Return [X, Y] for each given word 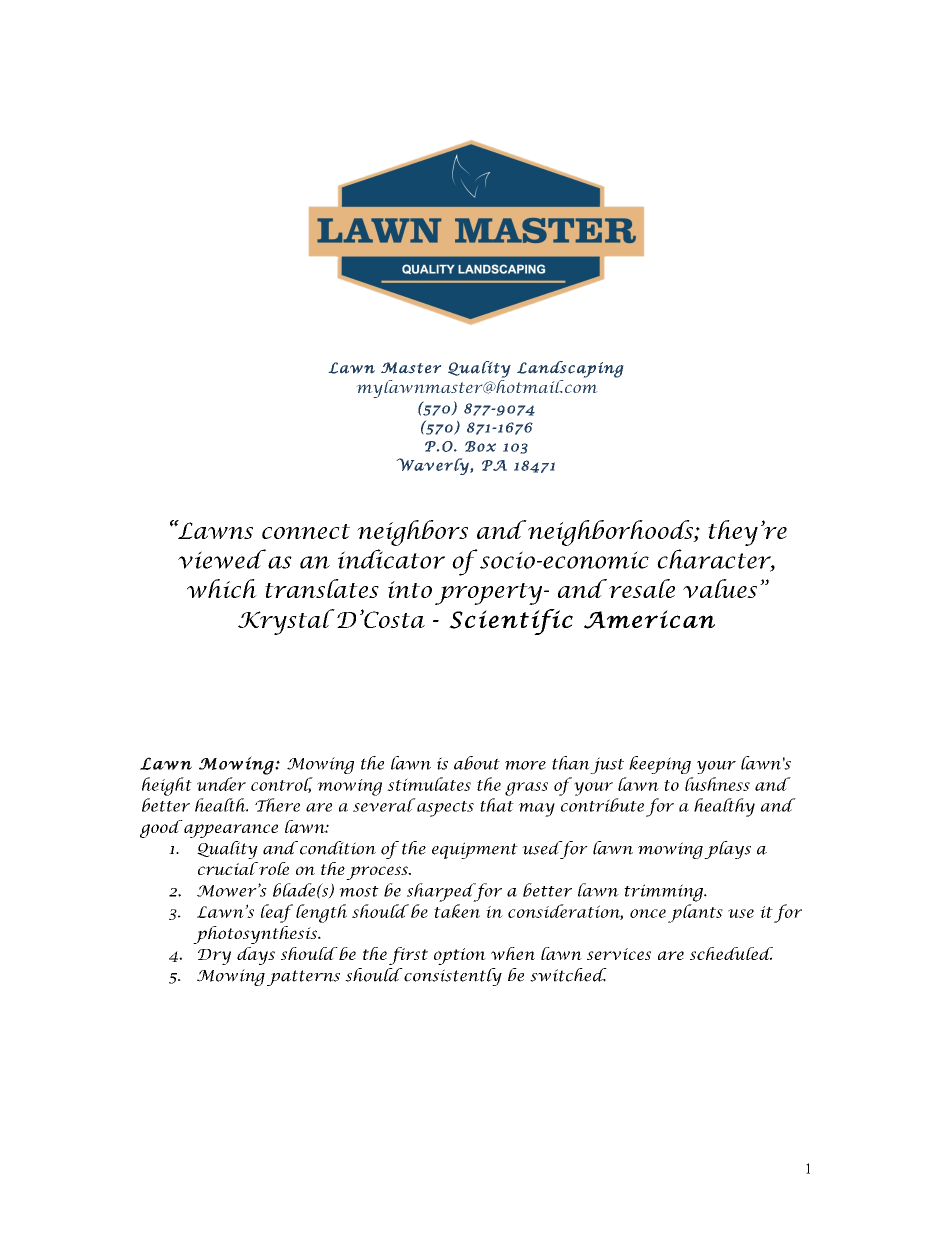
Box [480, 446]
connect [306, 531]
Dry [214, 957]
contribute [602, 805]
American [649, 619]
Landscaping [570, 369]
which [222, 588]
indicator [391, 559]
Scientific [511, 622]
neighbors [412, 533]
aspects [444, 807]
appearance [231, 831]
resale [640, 588]
